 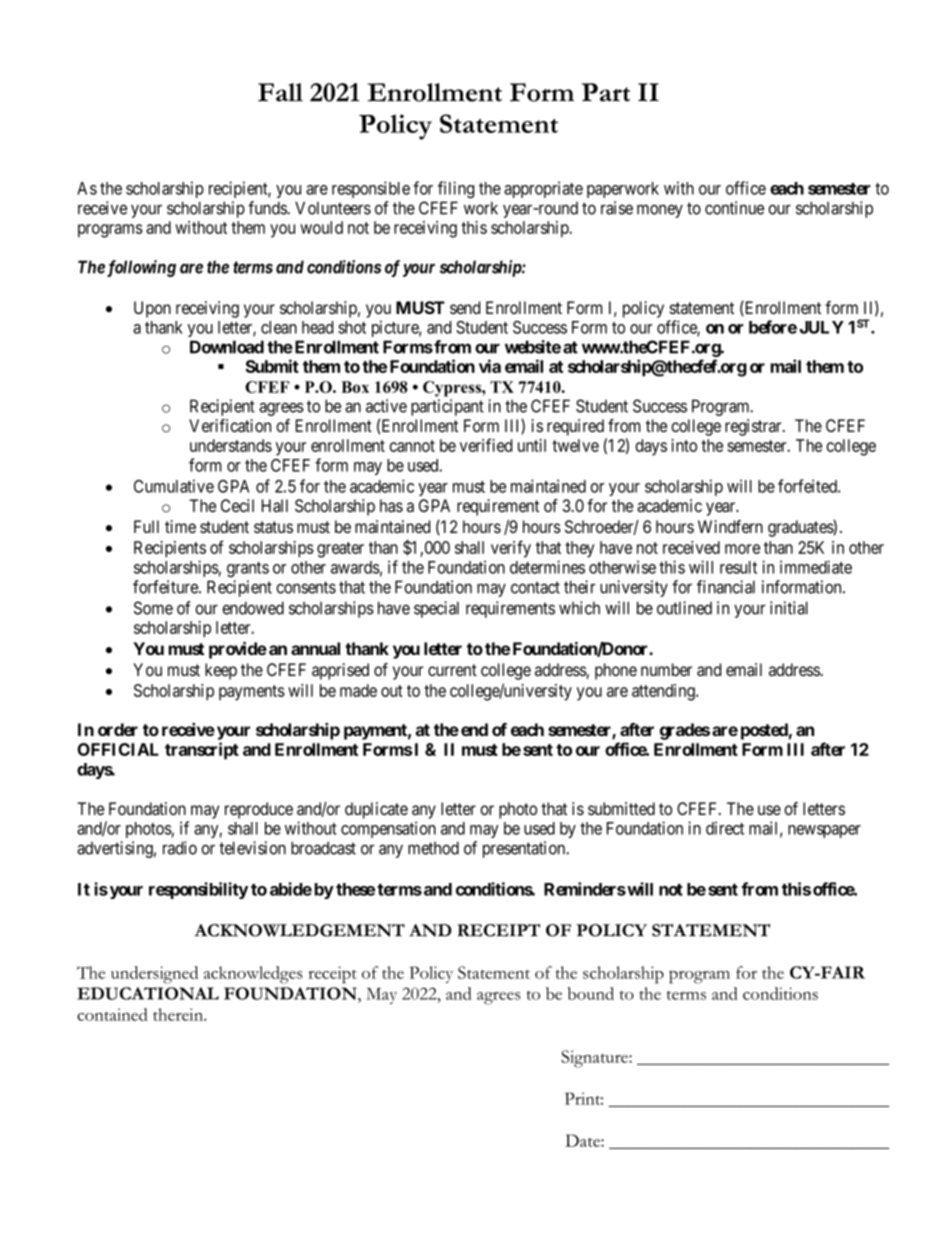 What do you see at coordinates (734, 208) in the page?
I see `continue` at bounding box center [734, 208].
